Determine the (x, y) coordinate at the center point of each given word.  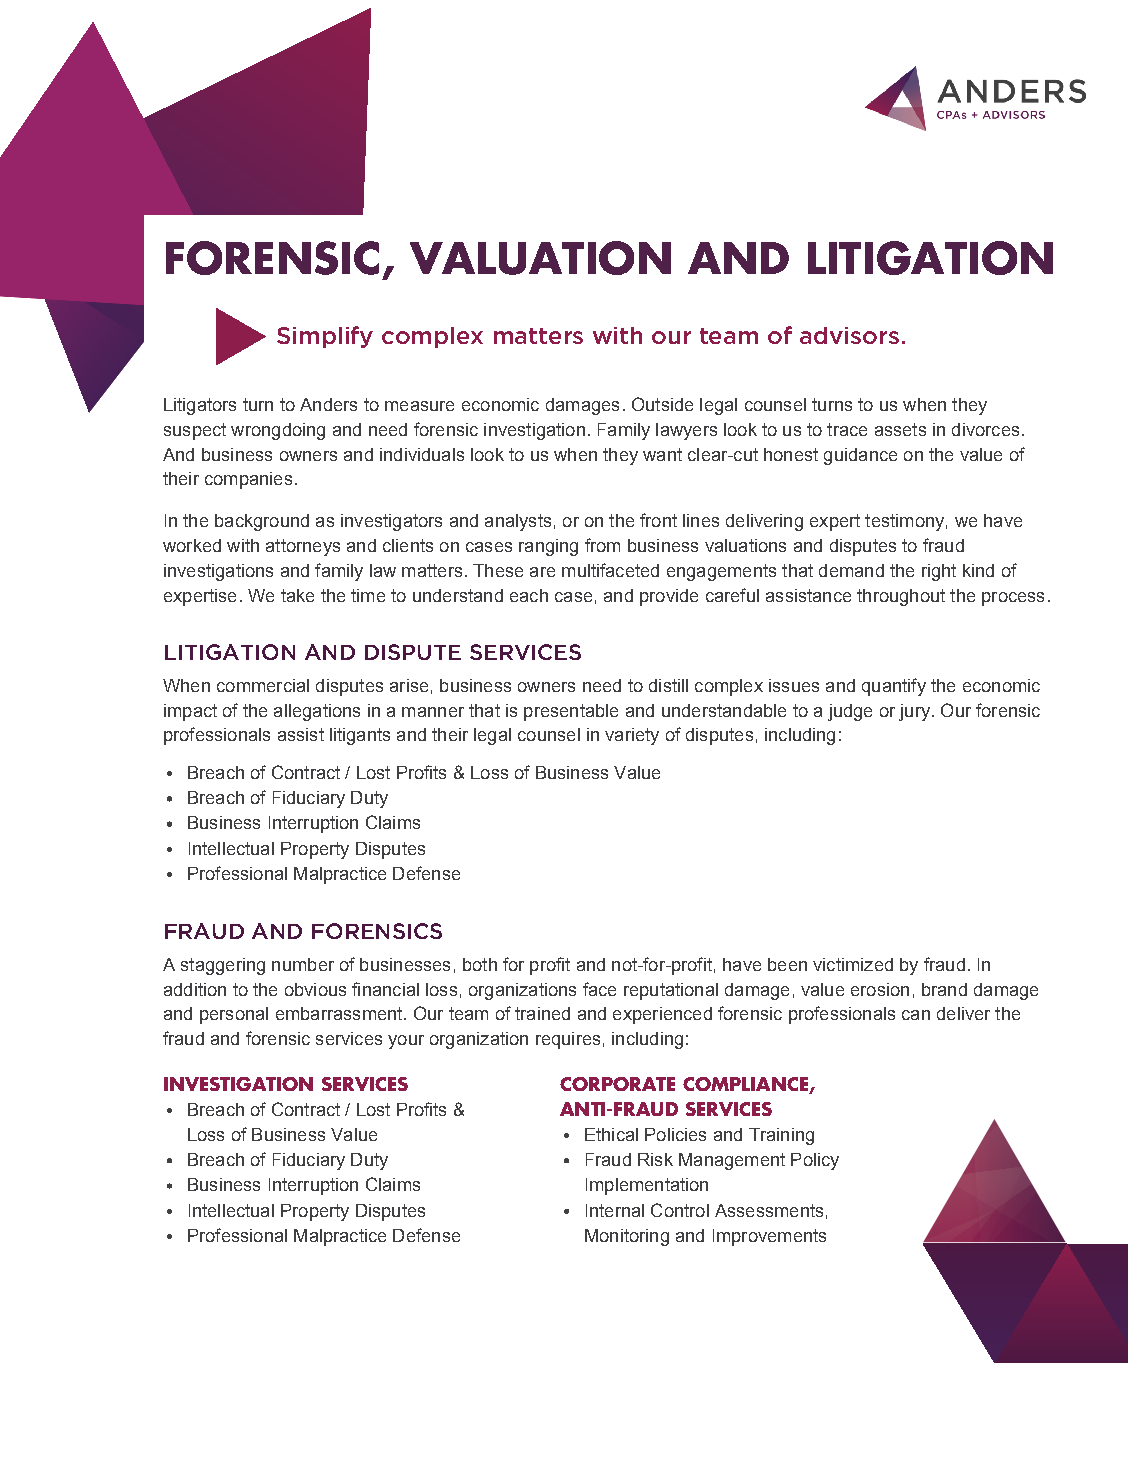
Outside (662, 404)
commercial (263, 685)
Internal (615, 1210)
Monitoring (627, 1237)
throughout (901, 597)
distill (668, 685)
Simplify (325, 337)
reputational (671, 991)
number (303, 964)
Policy (815, 1161)
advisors (849, 335)
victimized (853, 964)
